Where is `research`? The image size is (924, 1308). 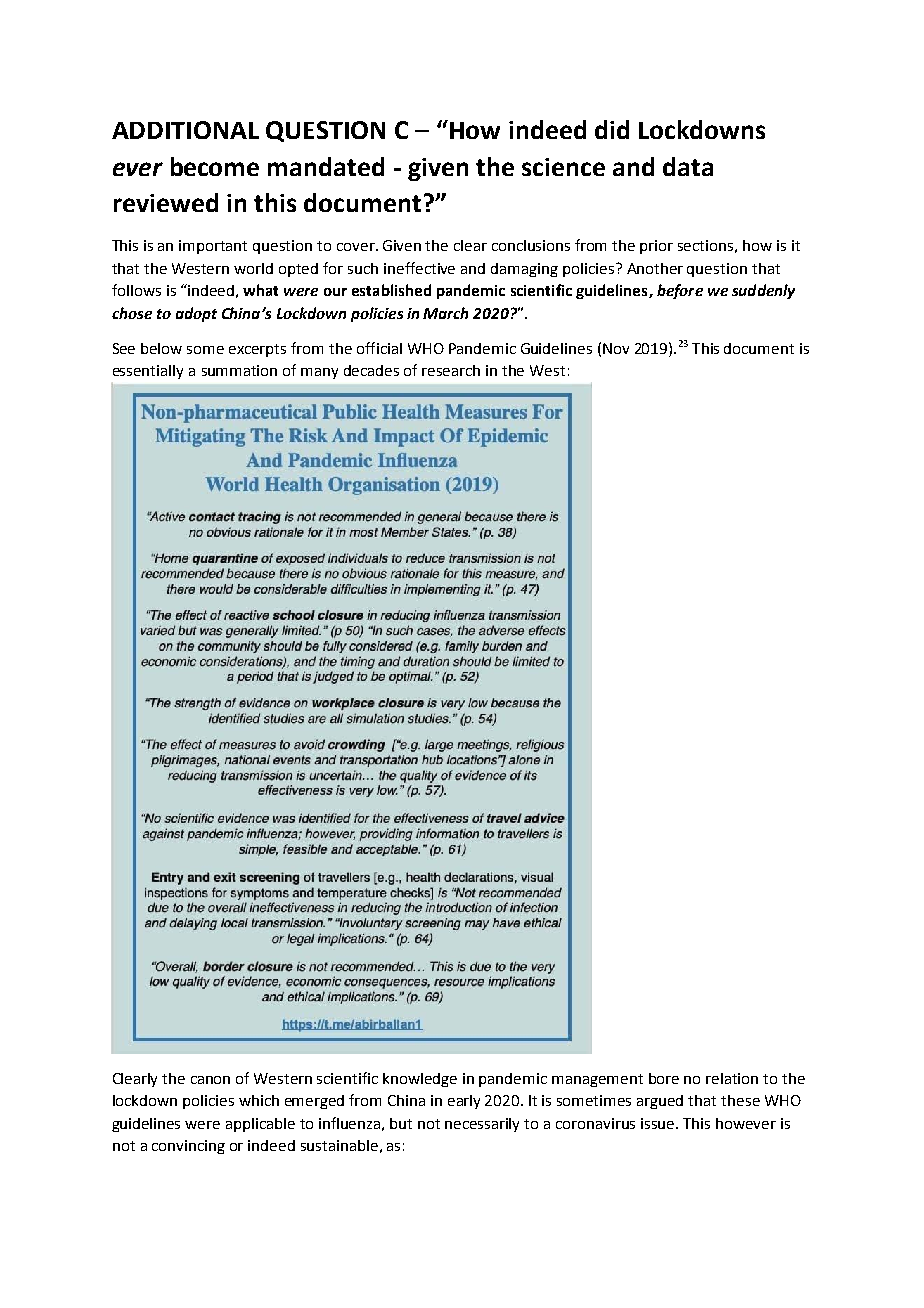
research is located at coordinates (451, 370).
